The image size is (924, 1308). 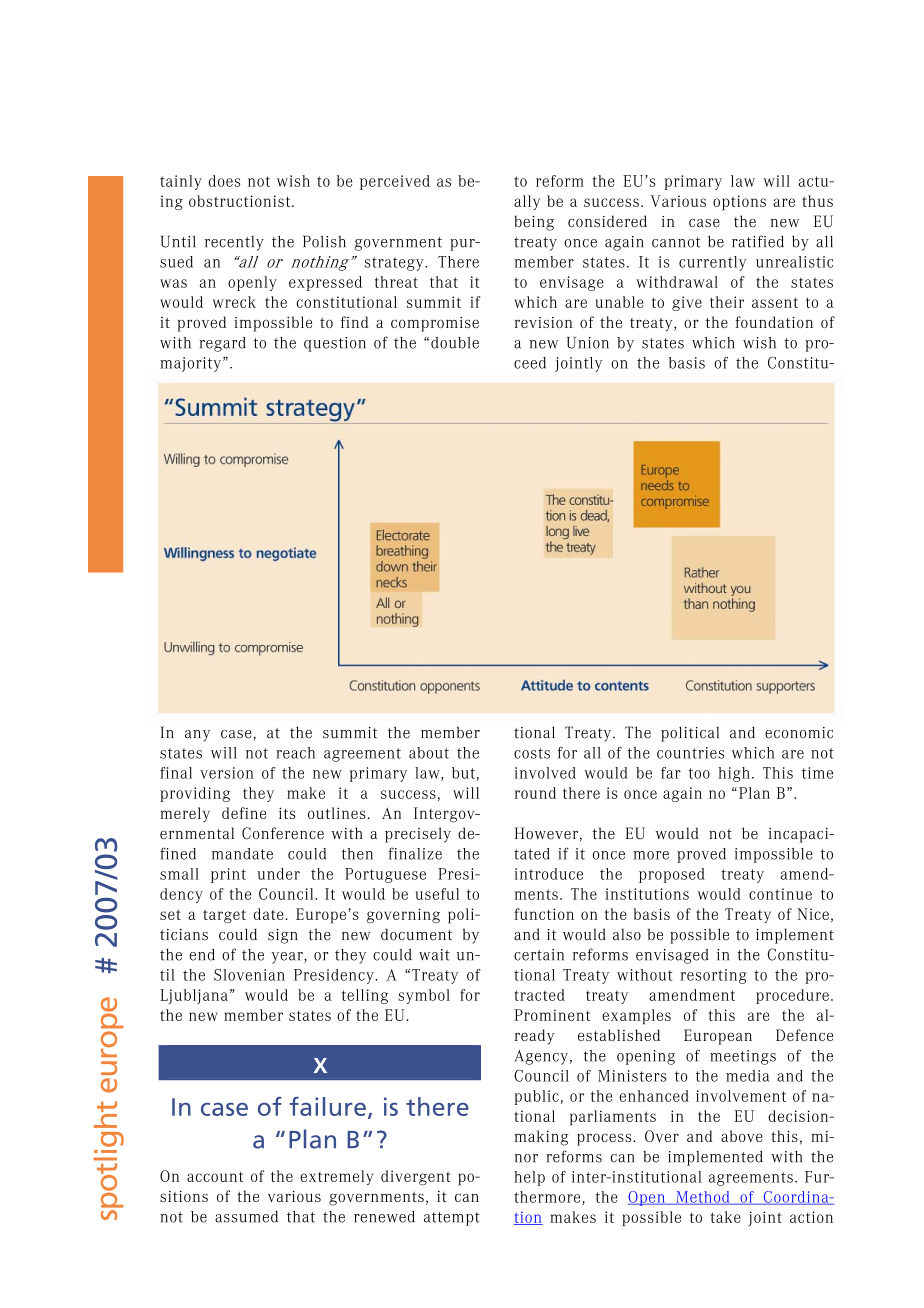 I want to click on economic, so click(x=799, y=733).
